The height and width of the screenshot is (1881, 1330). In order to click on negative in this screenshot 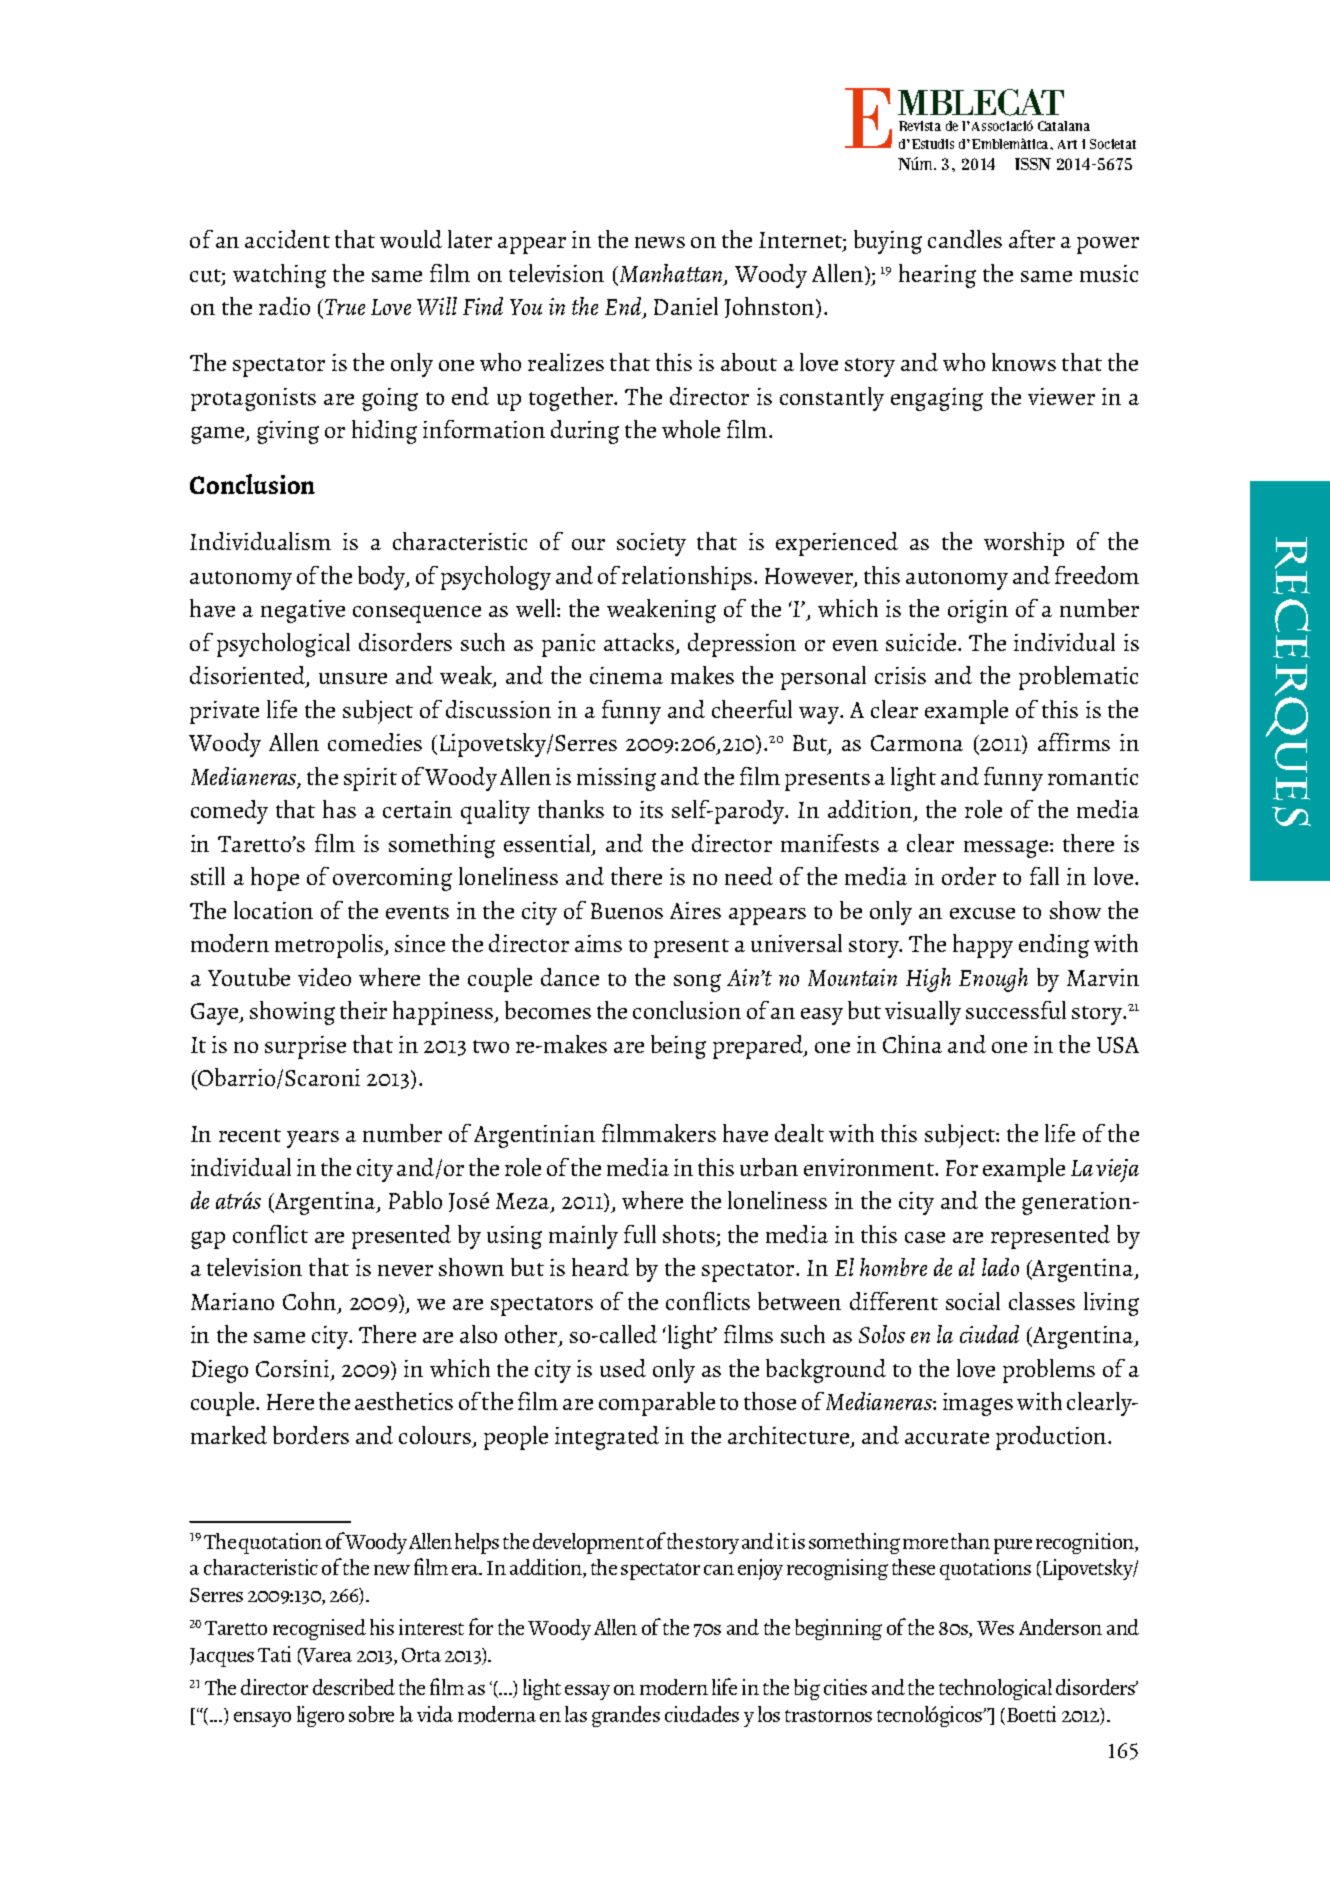, I will do `click(303, 611)`.
